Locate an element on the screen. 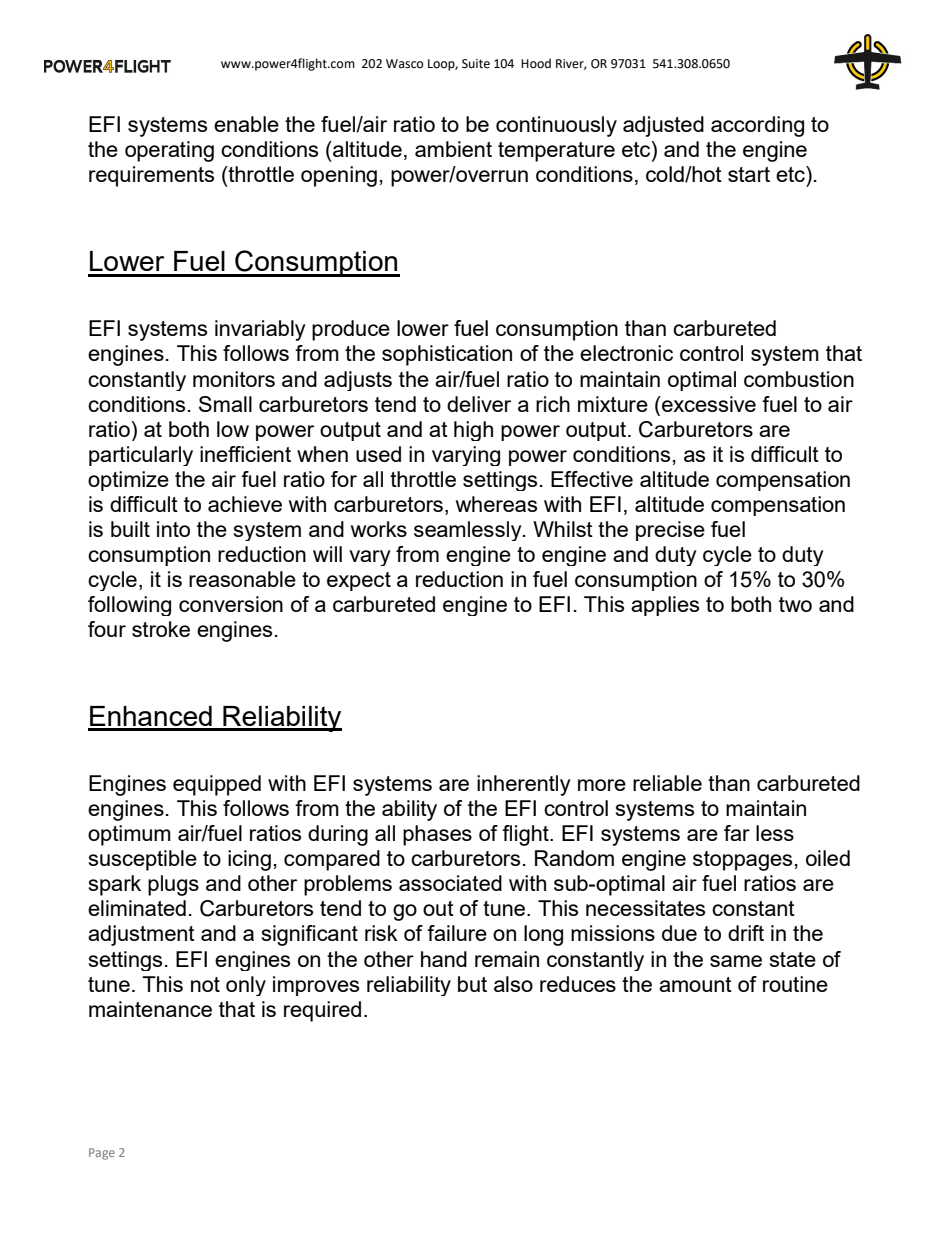 The height and width of the screenshot is (1233, 952). into is located at coordinates (173, 529).
